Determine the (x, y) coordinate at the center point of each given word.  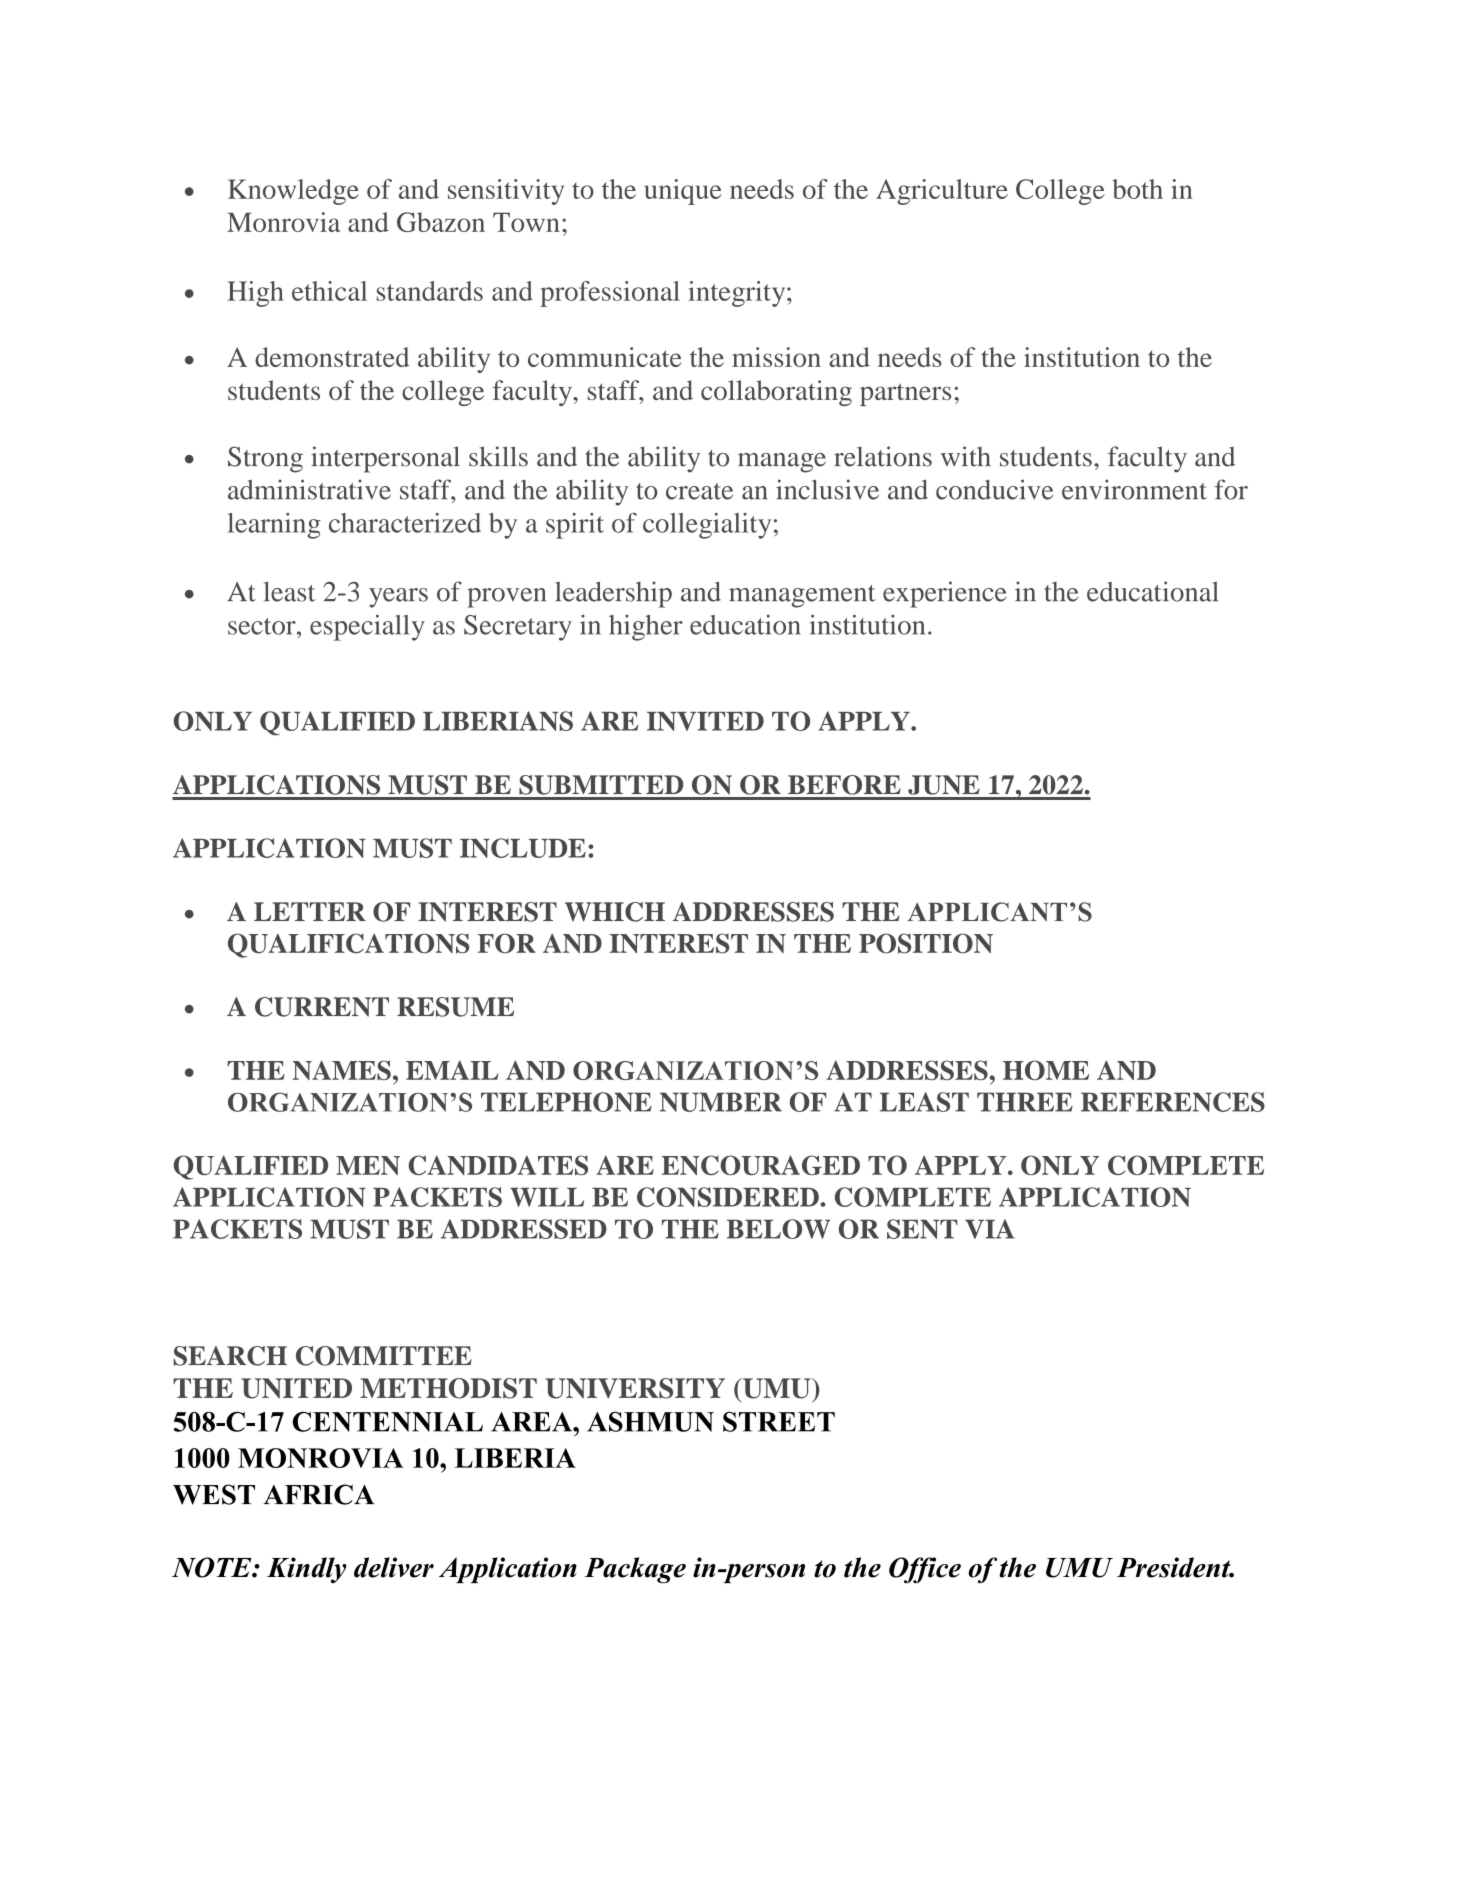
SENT (922, 1229)
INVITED (705, 721)
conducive (994, 489)
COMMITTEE (384, 1356)
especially (367, 627)
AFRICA (319, 1494)
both (1137, 189)
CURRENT (322, 1007)
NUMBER (721, 1102)
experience (944, 594)
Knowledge (293, 192)
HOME (1046, 1070)
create (699, 491)
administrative (309, 489)
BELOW (778, 1229)
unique (683, 192)
